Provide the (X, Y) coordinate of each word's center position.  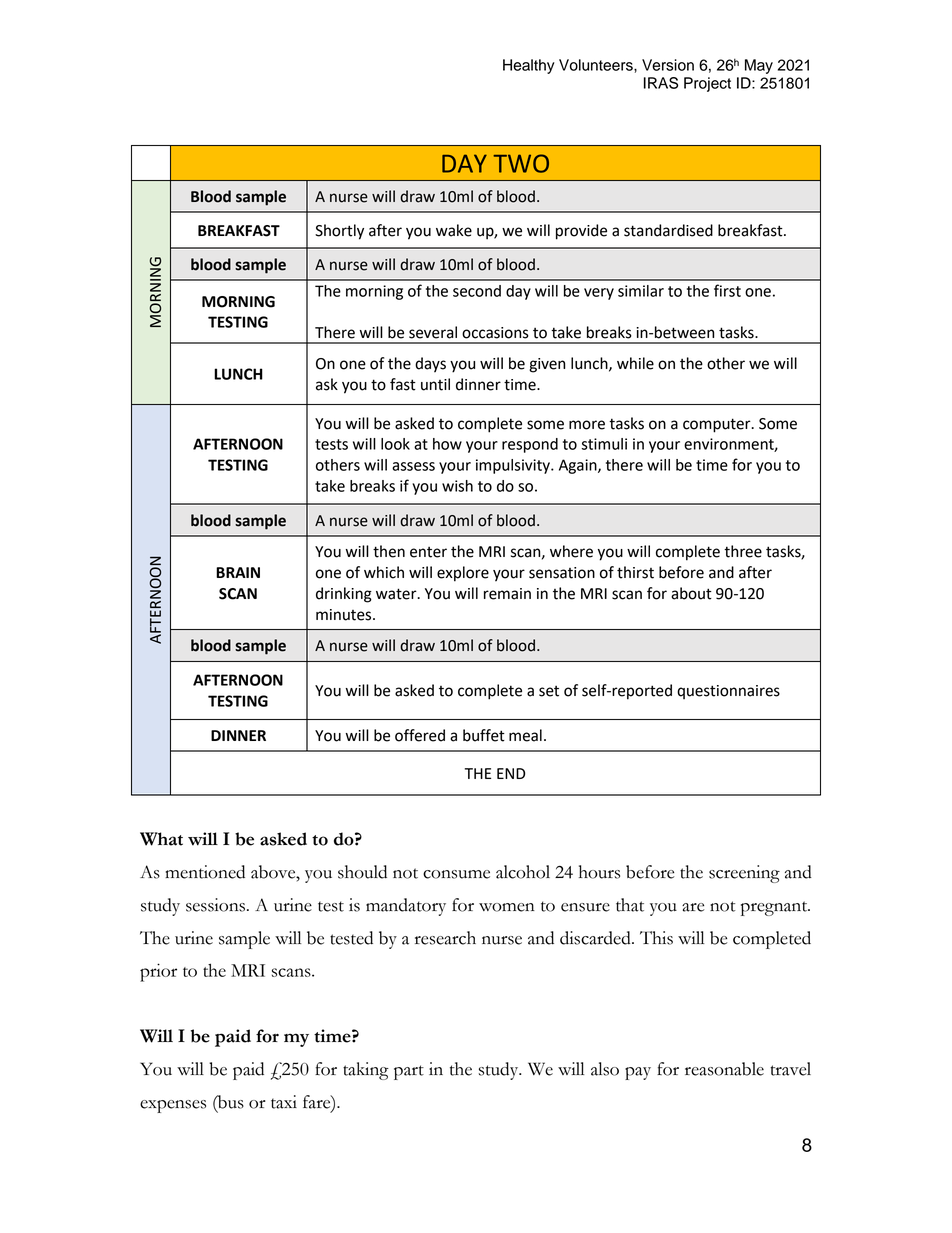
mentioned (205, 872)
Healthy (529, 66)
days (430, 365)
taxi (284, 1102)
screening (744, 874)
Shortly (339, 232)
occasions (495, 333)
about (691, 593)
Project (707, 84)
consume (456, 874)
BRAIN (238, 572)
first (727, 290)
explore (463, 574)
